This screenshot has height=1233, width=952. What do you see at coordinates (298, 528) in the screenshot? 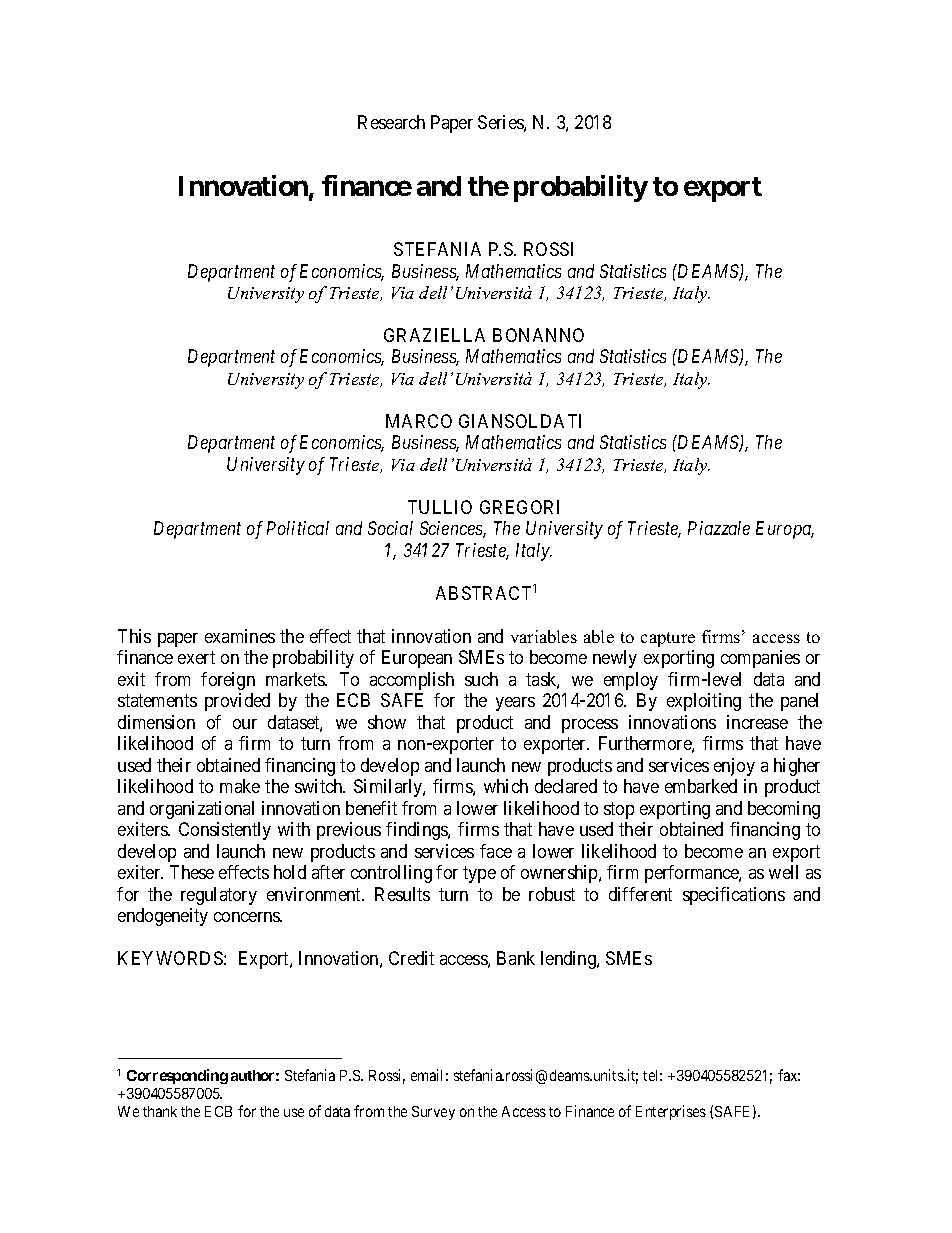
I see `Political` at bounding box center [298, 528].
